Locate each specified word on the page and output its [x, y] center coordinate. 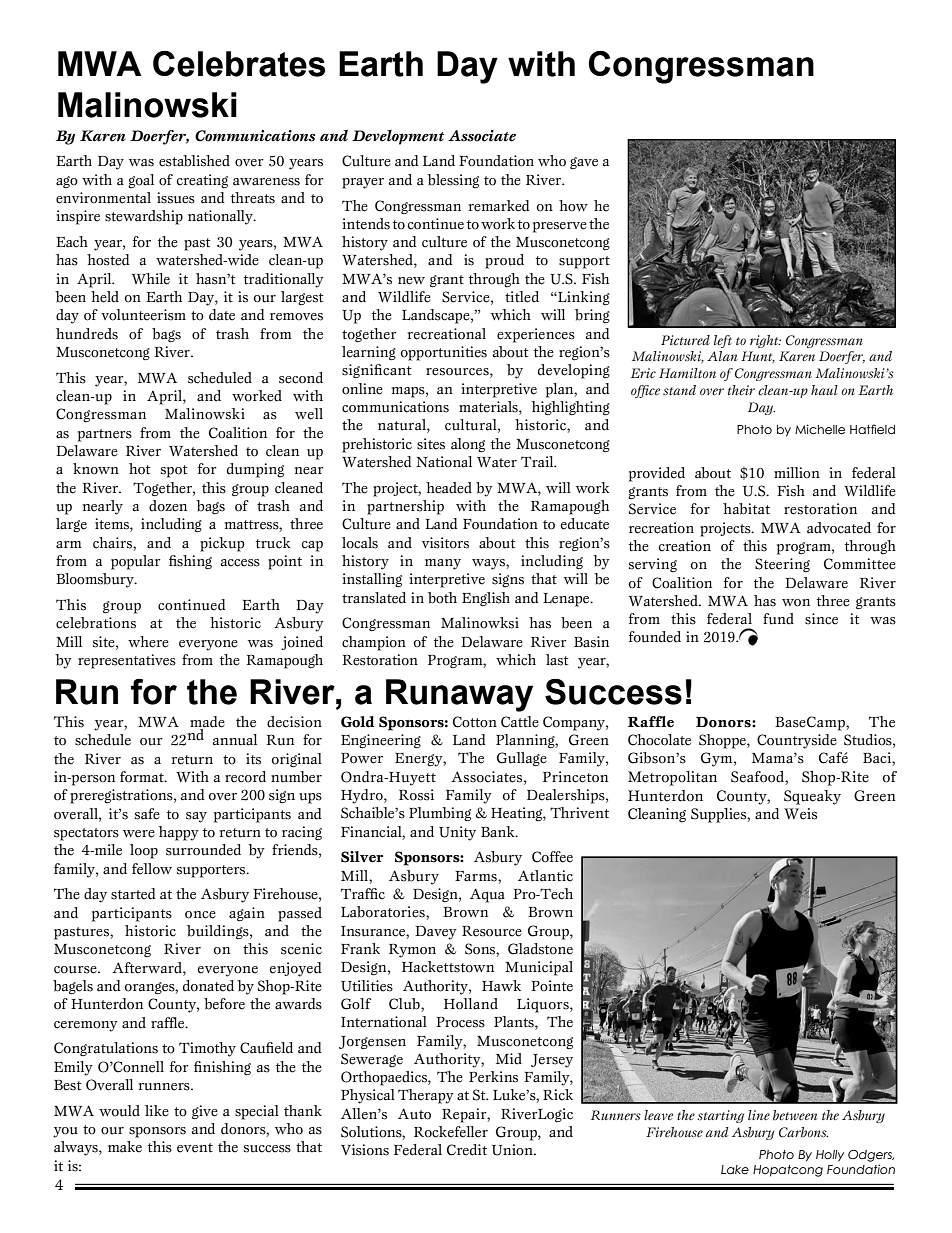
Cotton [475, 722]
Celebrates [239, 64]
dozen [168, 506]
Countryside [797, 741]
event [195, 1148]
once [200, 915]
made [207, 723]
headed [449, 488]
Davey [436, 933]
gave [584, 163]
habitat [746, 509]
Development [398, 137]
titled [522, 297]
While [151, 279]
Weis [800, 814]
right [765, 341]
